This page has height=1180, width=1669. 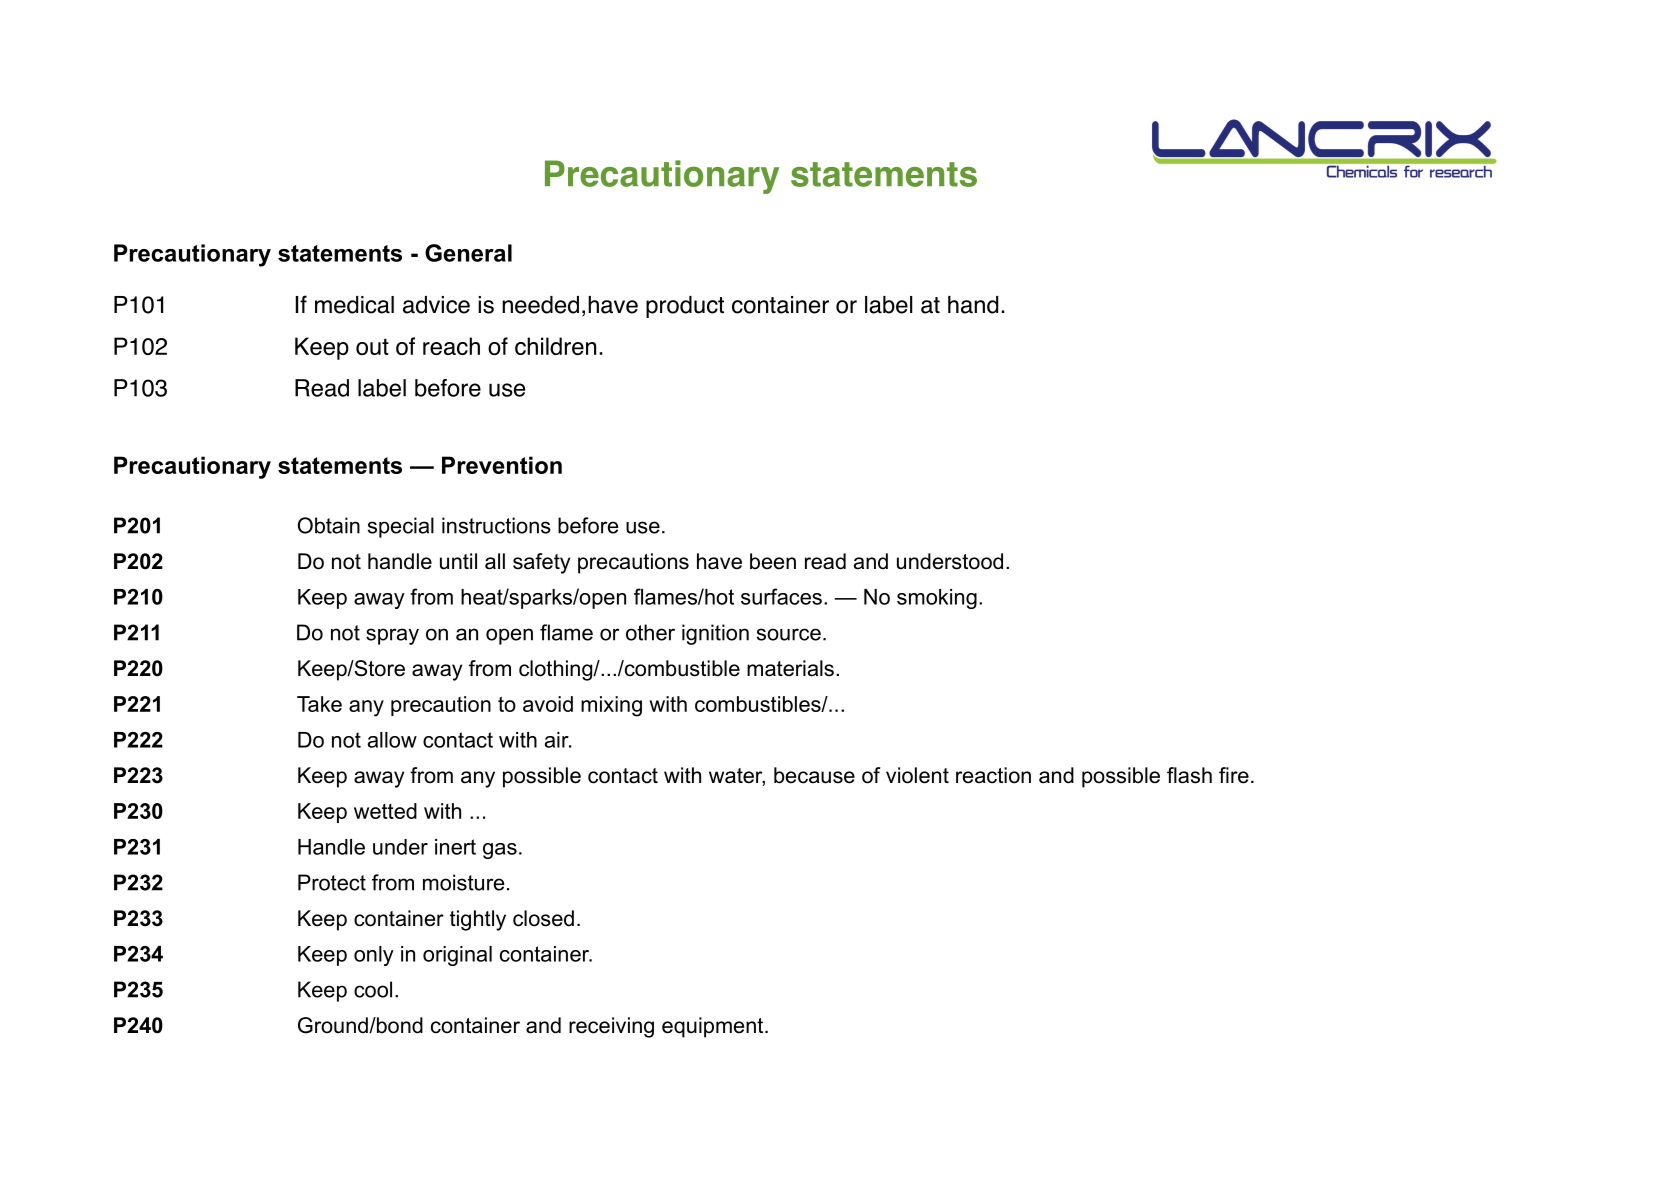 What do you see at coordinates (773, 561) in the page?
I see `been` at bounding box center [773, 561].
